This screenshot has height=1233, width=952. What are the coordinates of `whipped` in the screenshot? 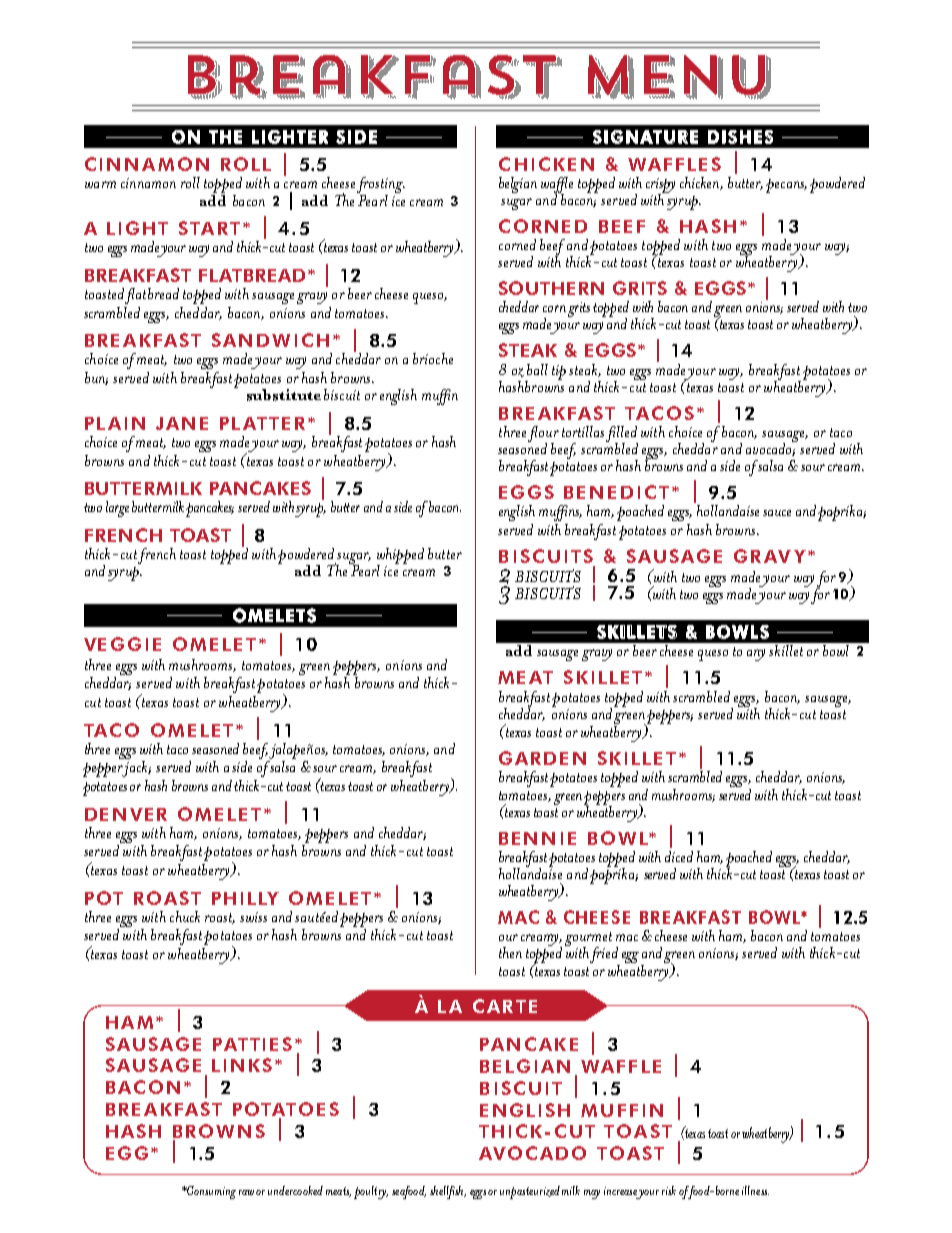 It's located at (400, 557).
